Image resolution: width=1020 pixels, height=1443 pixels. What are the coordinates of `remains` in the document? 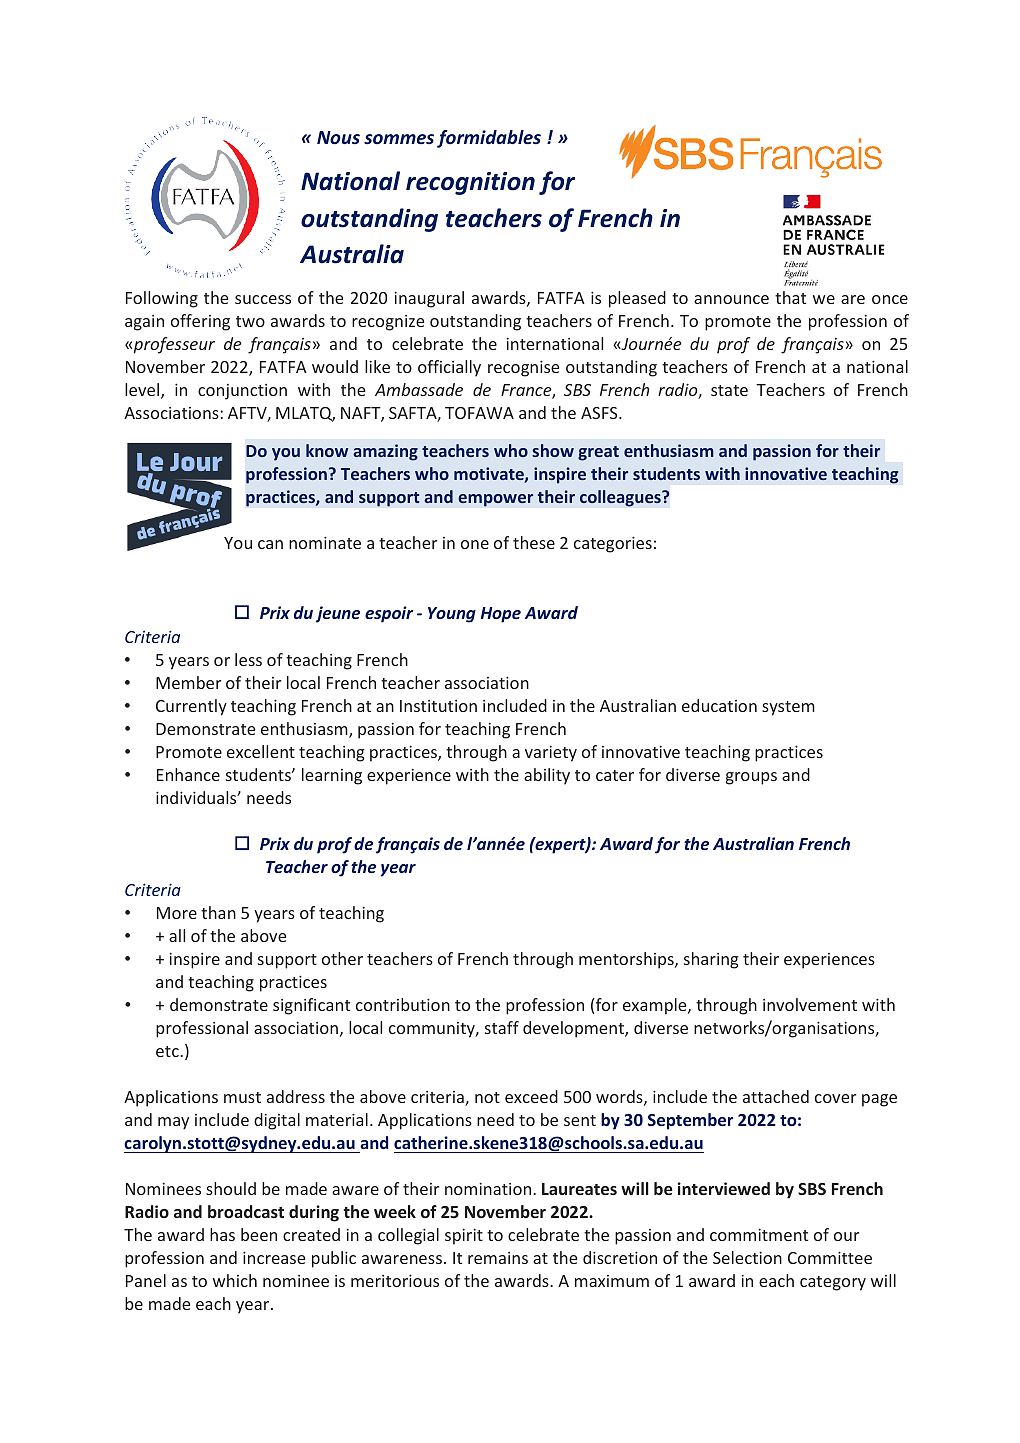 It's located at (498, 1258).
